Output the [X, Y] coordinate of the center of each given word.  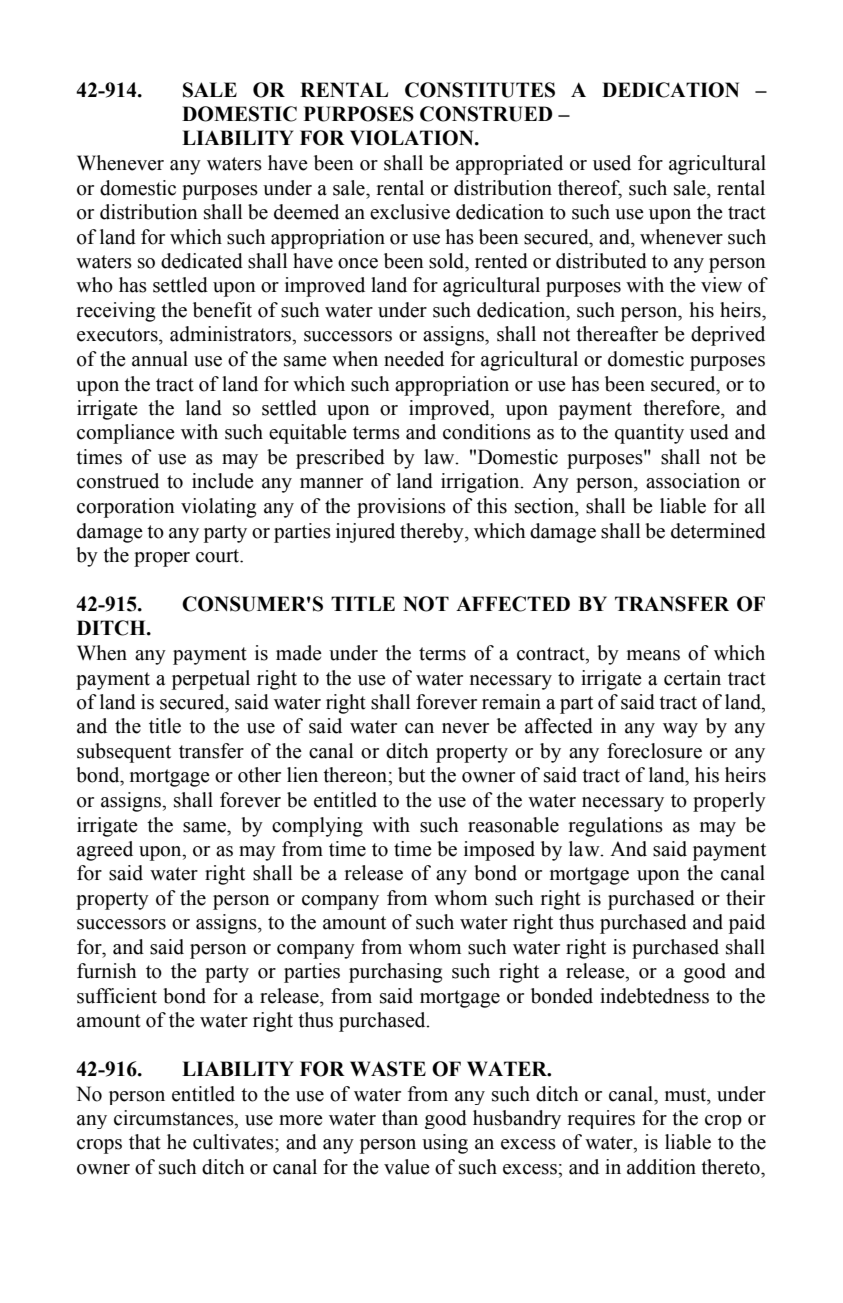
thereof [590, 188]
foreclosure [654, 751]
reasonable [513, 825]
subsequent [124, 753]
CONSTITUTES [480, 90]
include [223, 481]
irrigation [481, 483]
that [145, 1142]
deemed [306, 212]
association [693, 481]
